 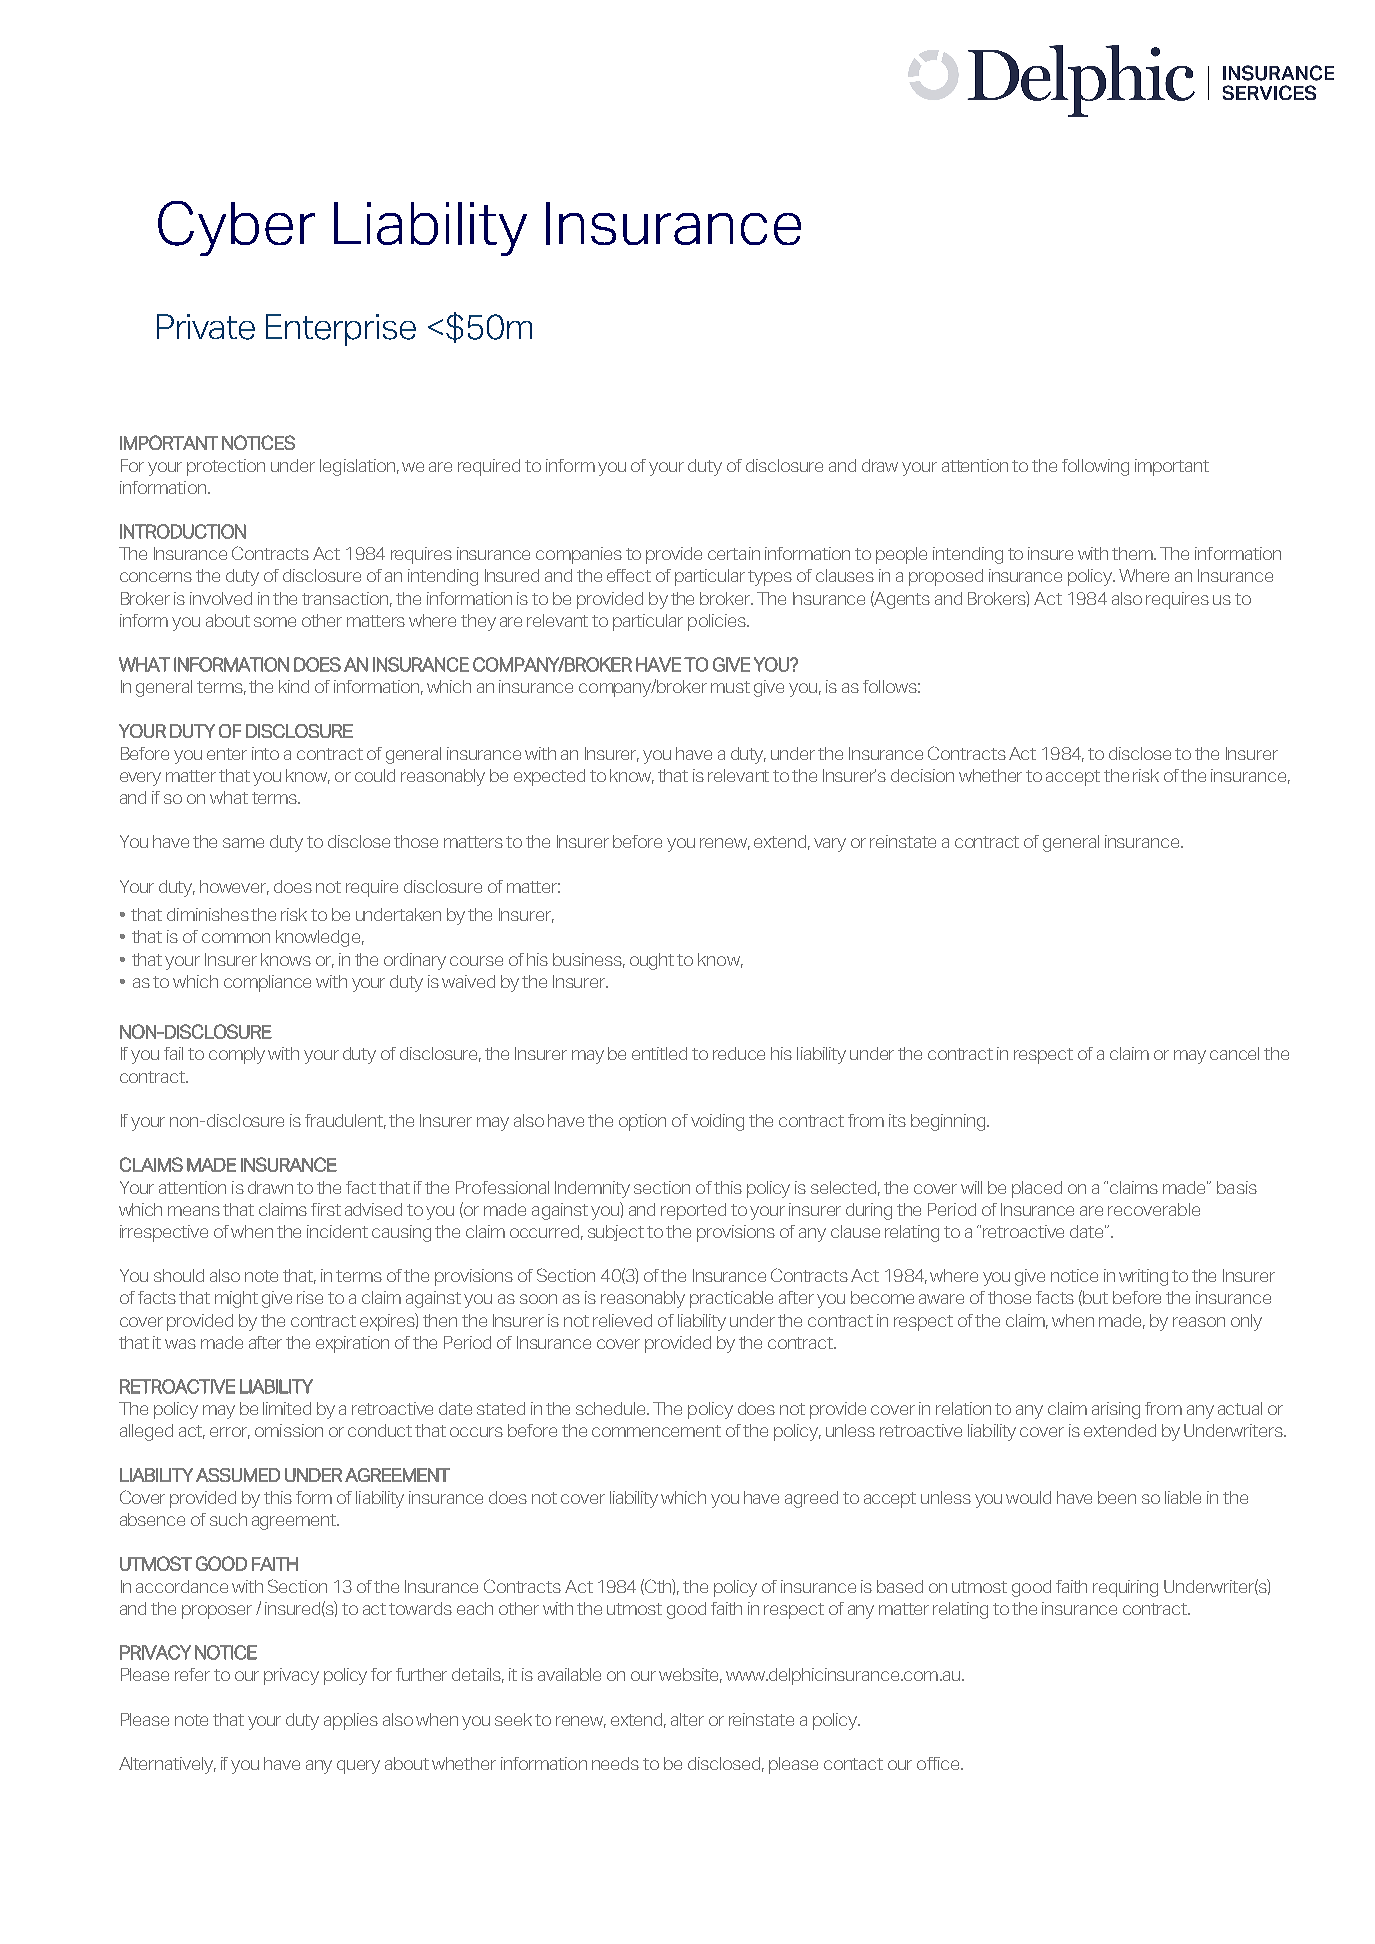 What do you see at coordinates (1095, 467) in the document?
I see `following` at bounding box center [1095, 467].
